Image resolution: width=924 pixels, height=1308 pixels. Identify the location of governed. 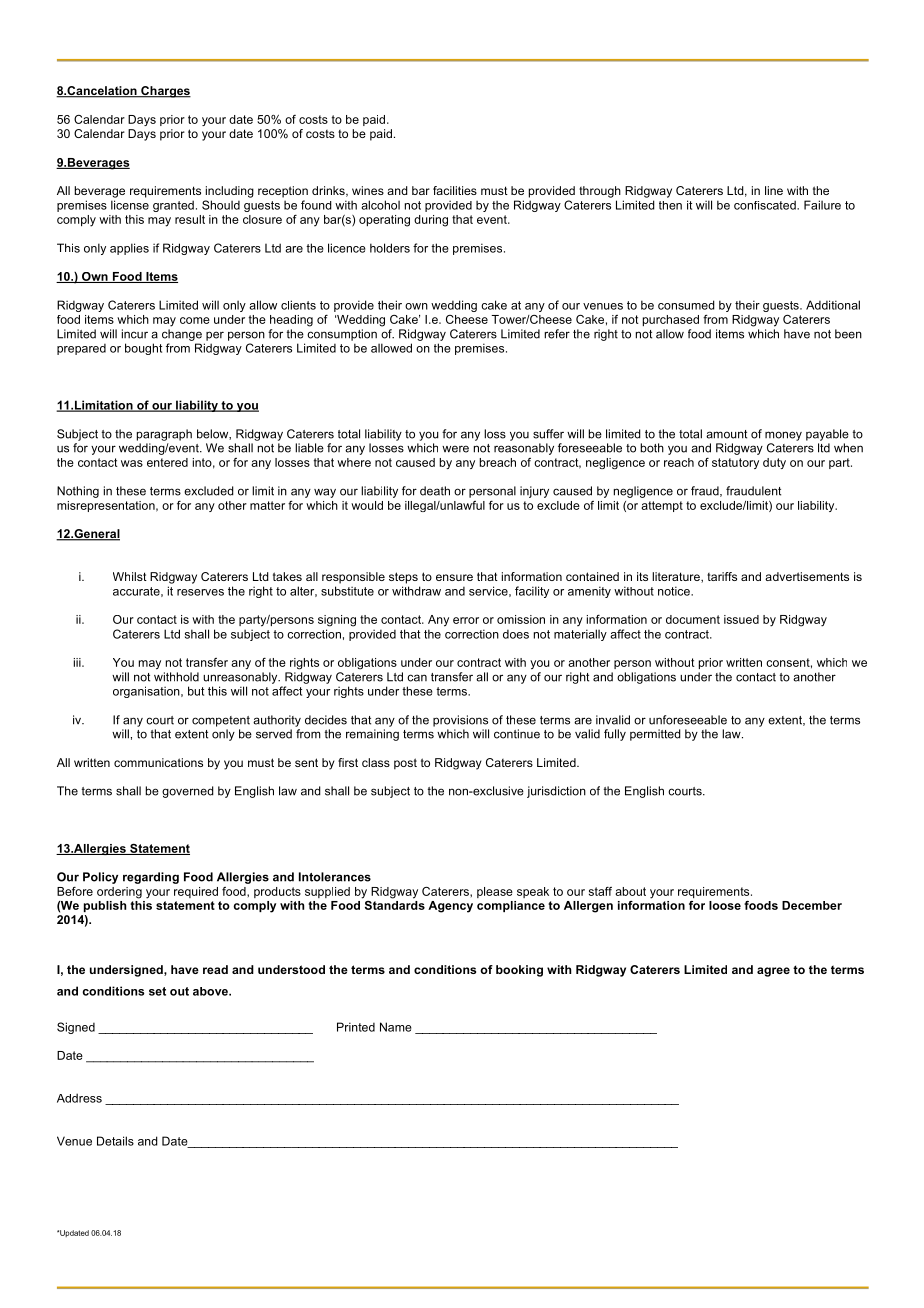
(188, 792).
